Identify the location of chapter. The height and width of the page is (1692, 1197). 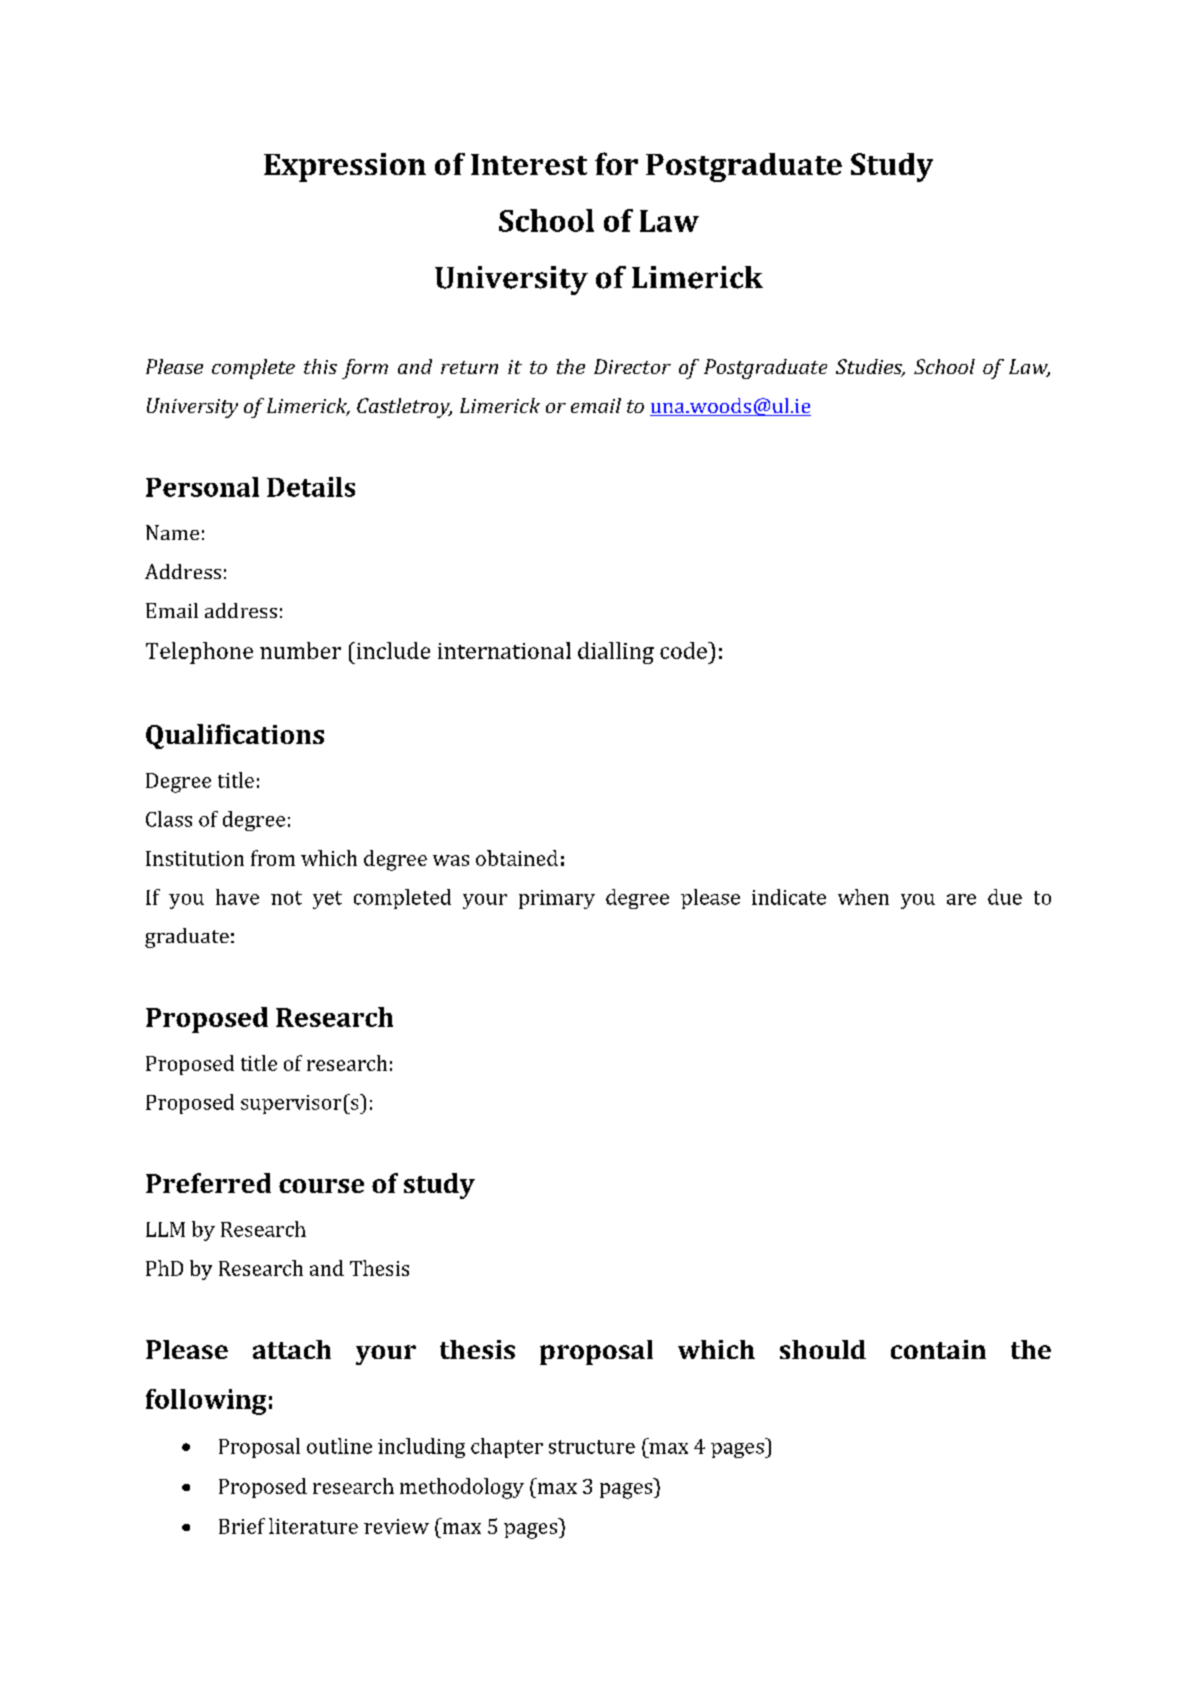
(507, 1448).
